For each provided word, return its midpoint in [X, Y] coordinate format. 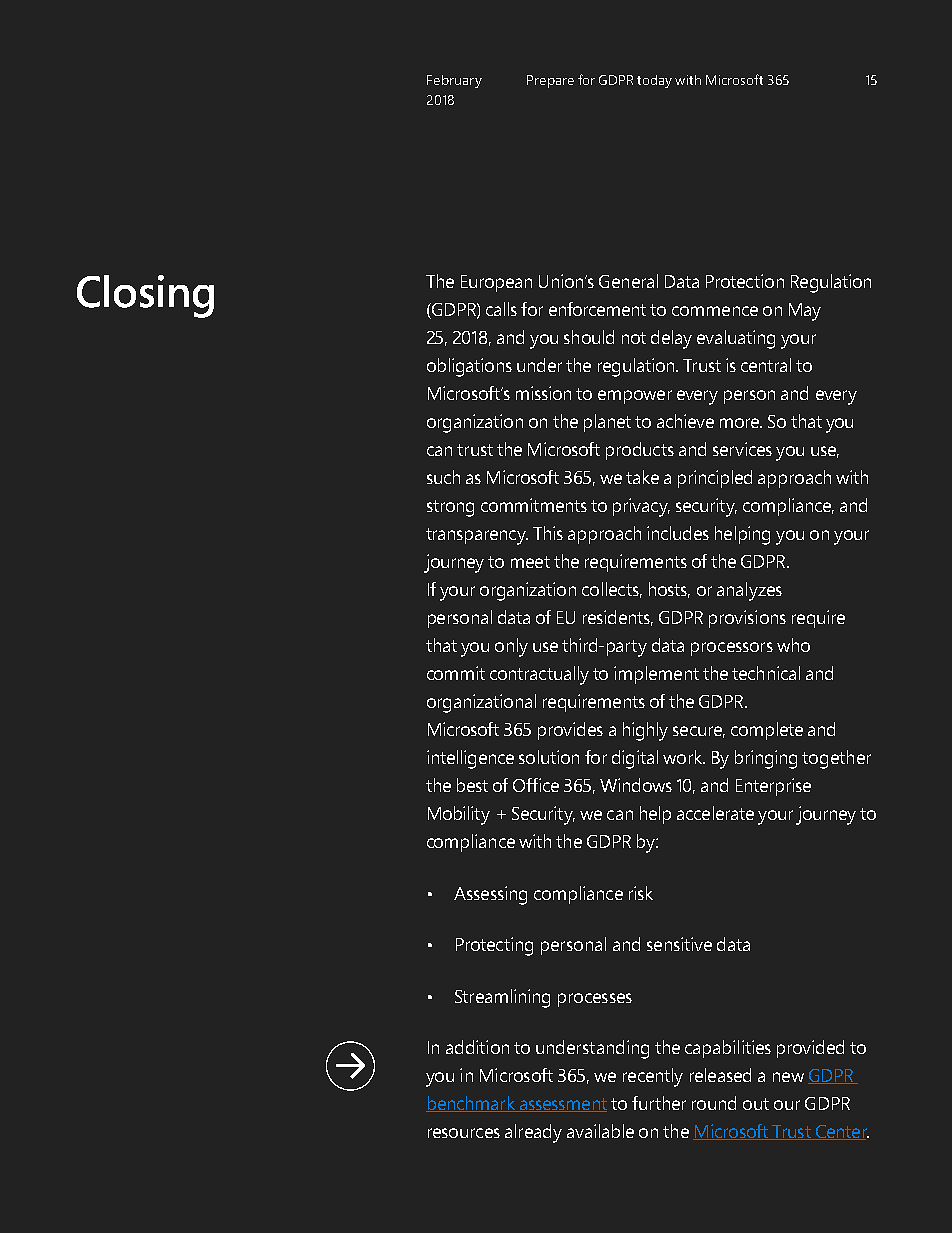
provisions [747, 619]
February [454, 81]
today [654, 81]
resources [464, 1133]
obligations [469, 367]
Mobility [459, 815]
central [766, 365]
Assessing [490, 895]
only [511, 647]
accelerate [715, 813]
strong [450, 508]
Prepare [550, 81]
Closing [145, 296]
